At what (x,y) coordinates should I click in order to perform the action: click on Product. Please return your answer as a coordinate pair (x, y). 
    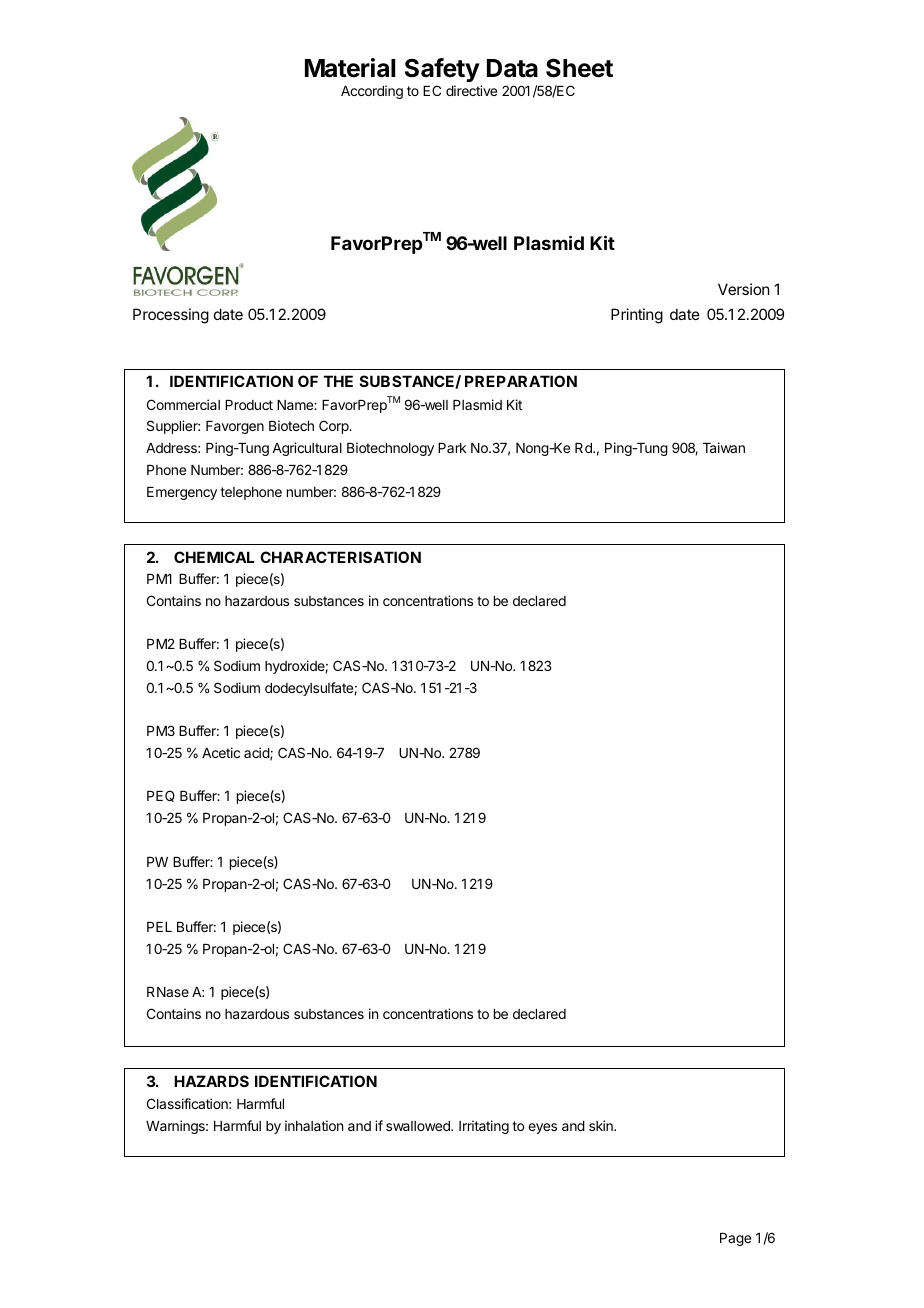
    Looking at the image, I should click on (249, 405).
